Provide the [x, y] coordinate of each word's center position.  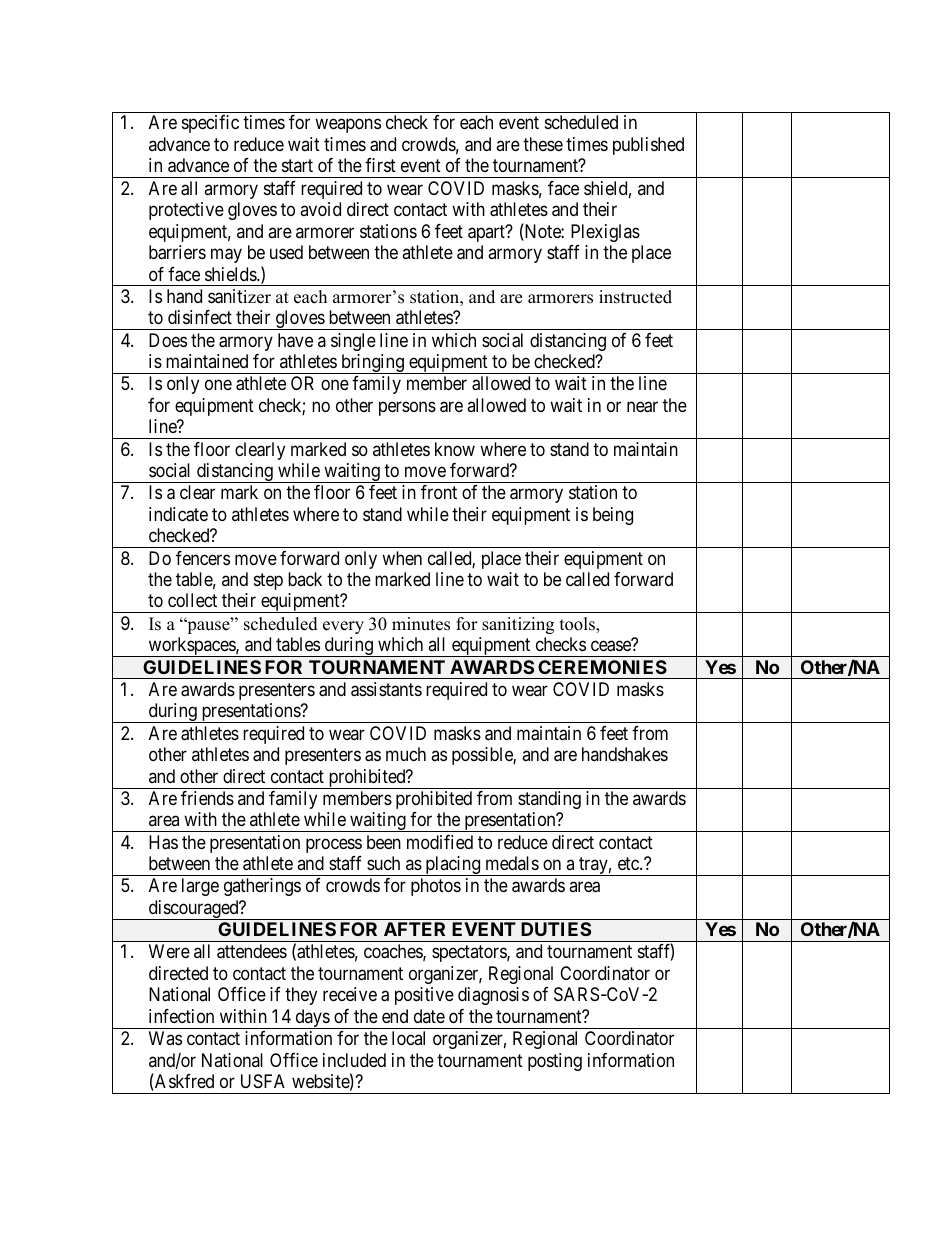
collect [192, 600]
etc [629, 863]
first [380, 165]
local [408, 1038]
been [384, 842]
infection [181, 1016]
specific [210, 124]
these [543, 144]
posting [555, 1062]
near [642, 407]
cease [611, 646]
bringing [372, 364]
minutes [421, 624]
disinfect [200, 317]
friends [207, 798]
